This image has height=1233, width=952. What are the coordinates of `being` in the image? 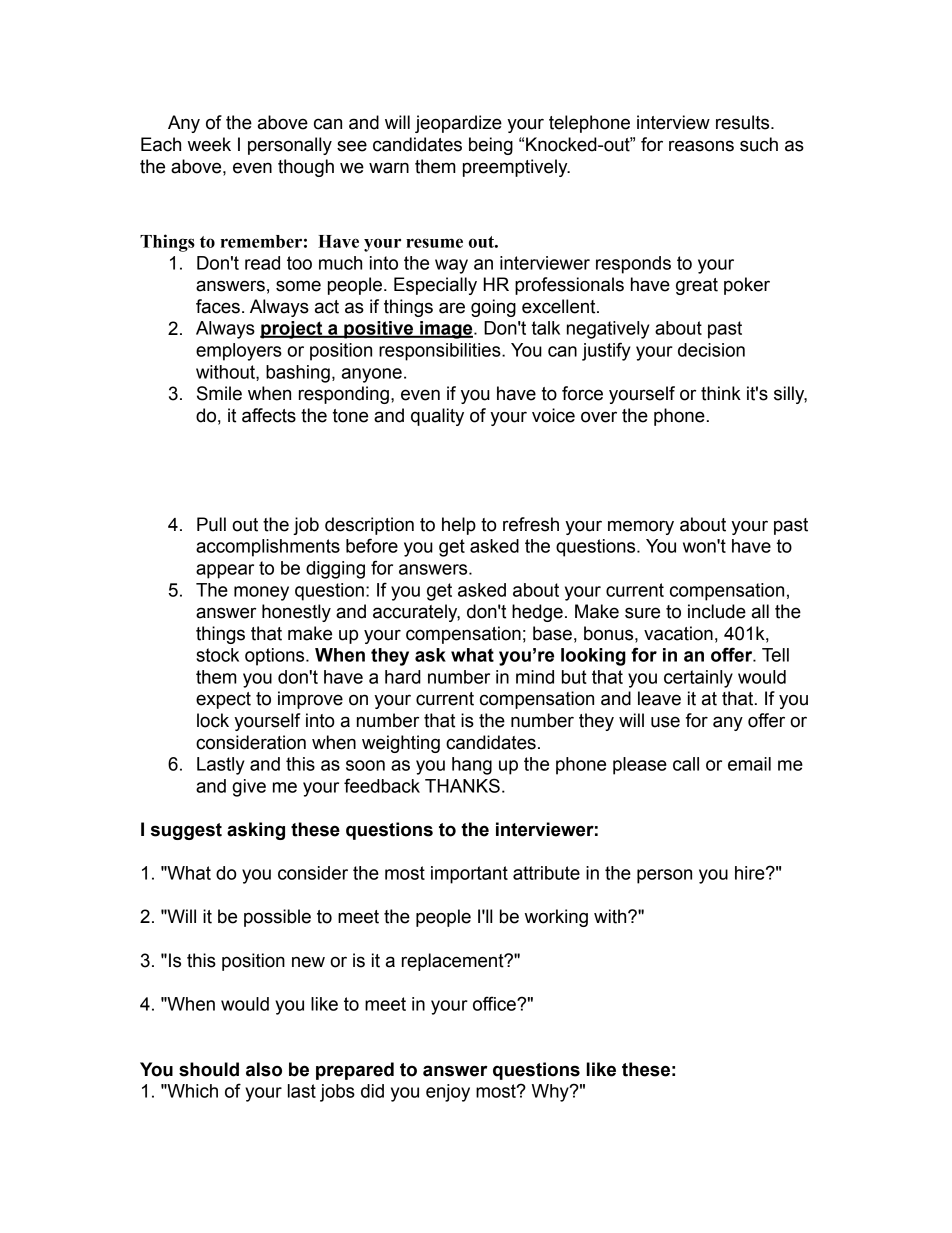 It's located at (491, 146).
